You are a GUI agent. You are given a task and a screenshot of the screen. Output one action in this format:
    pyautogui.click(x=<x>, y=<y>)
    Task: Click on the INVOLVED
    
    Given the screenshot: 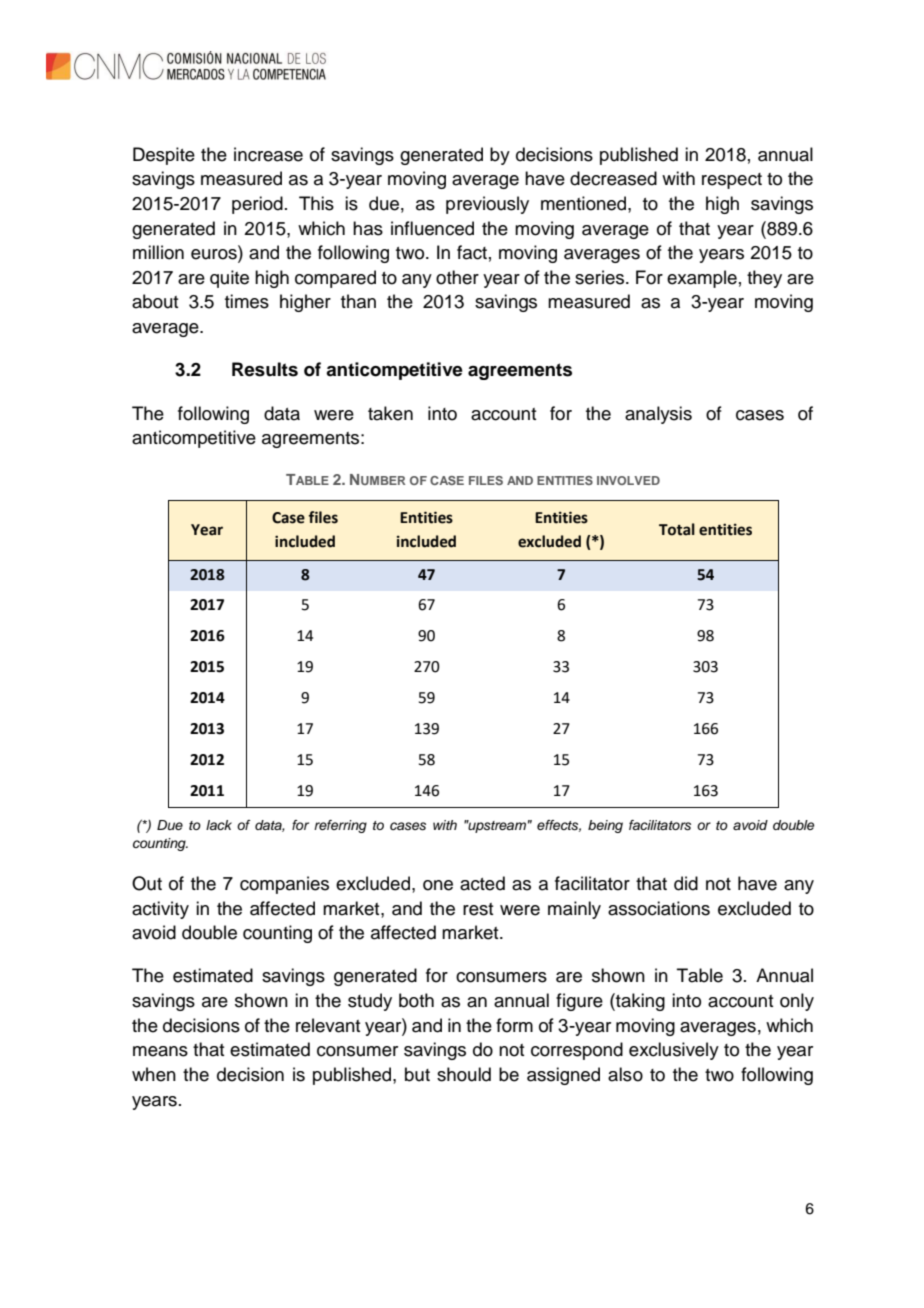 What is the action you would take?
    pyautogui.click(x=628, y=480)
